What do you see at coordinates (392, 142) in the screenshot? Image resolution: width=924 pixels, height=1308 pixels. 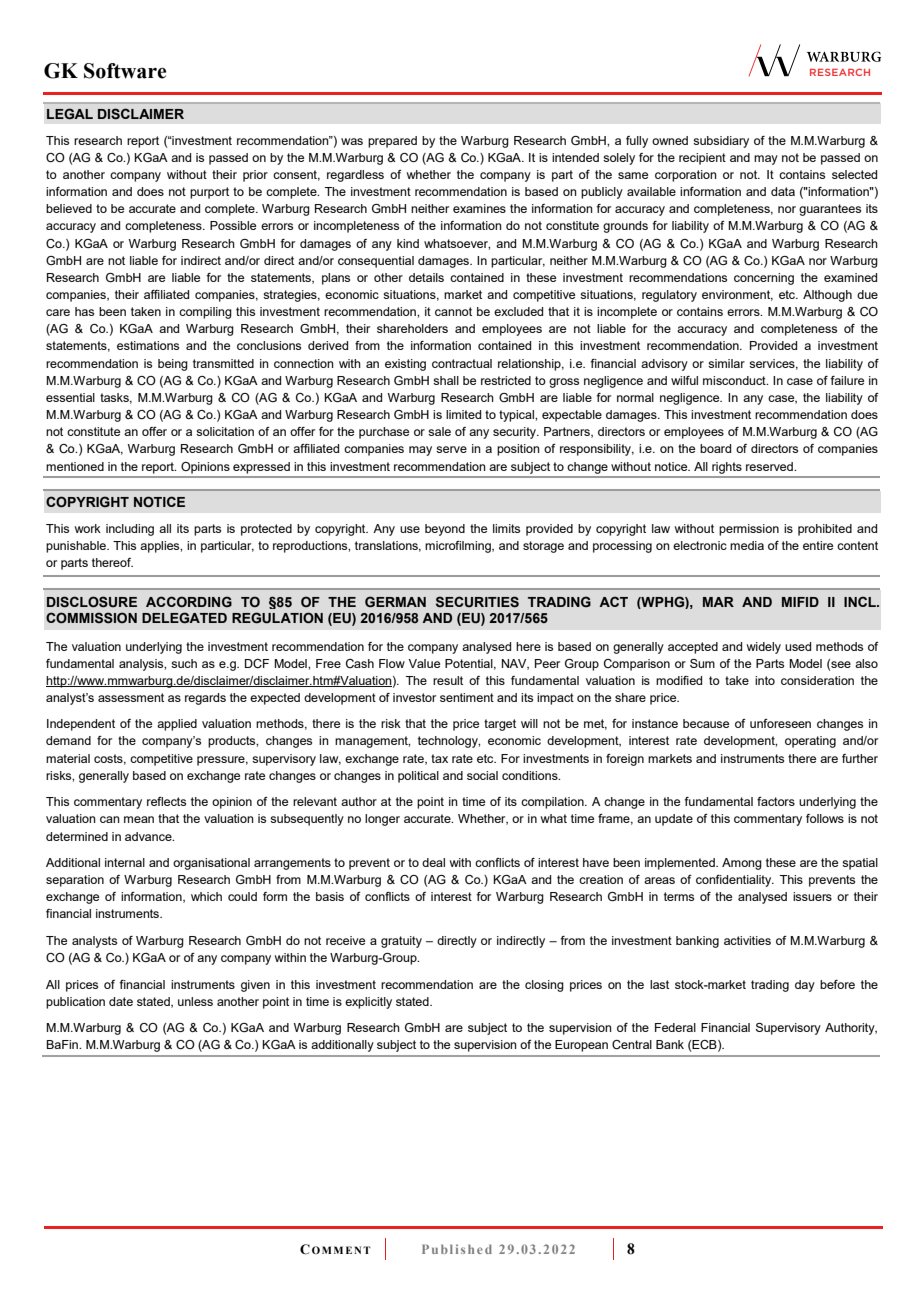 I see `prepared` at bounding box center [392, 142].
